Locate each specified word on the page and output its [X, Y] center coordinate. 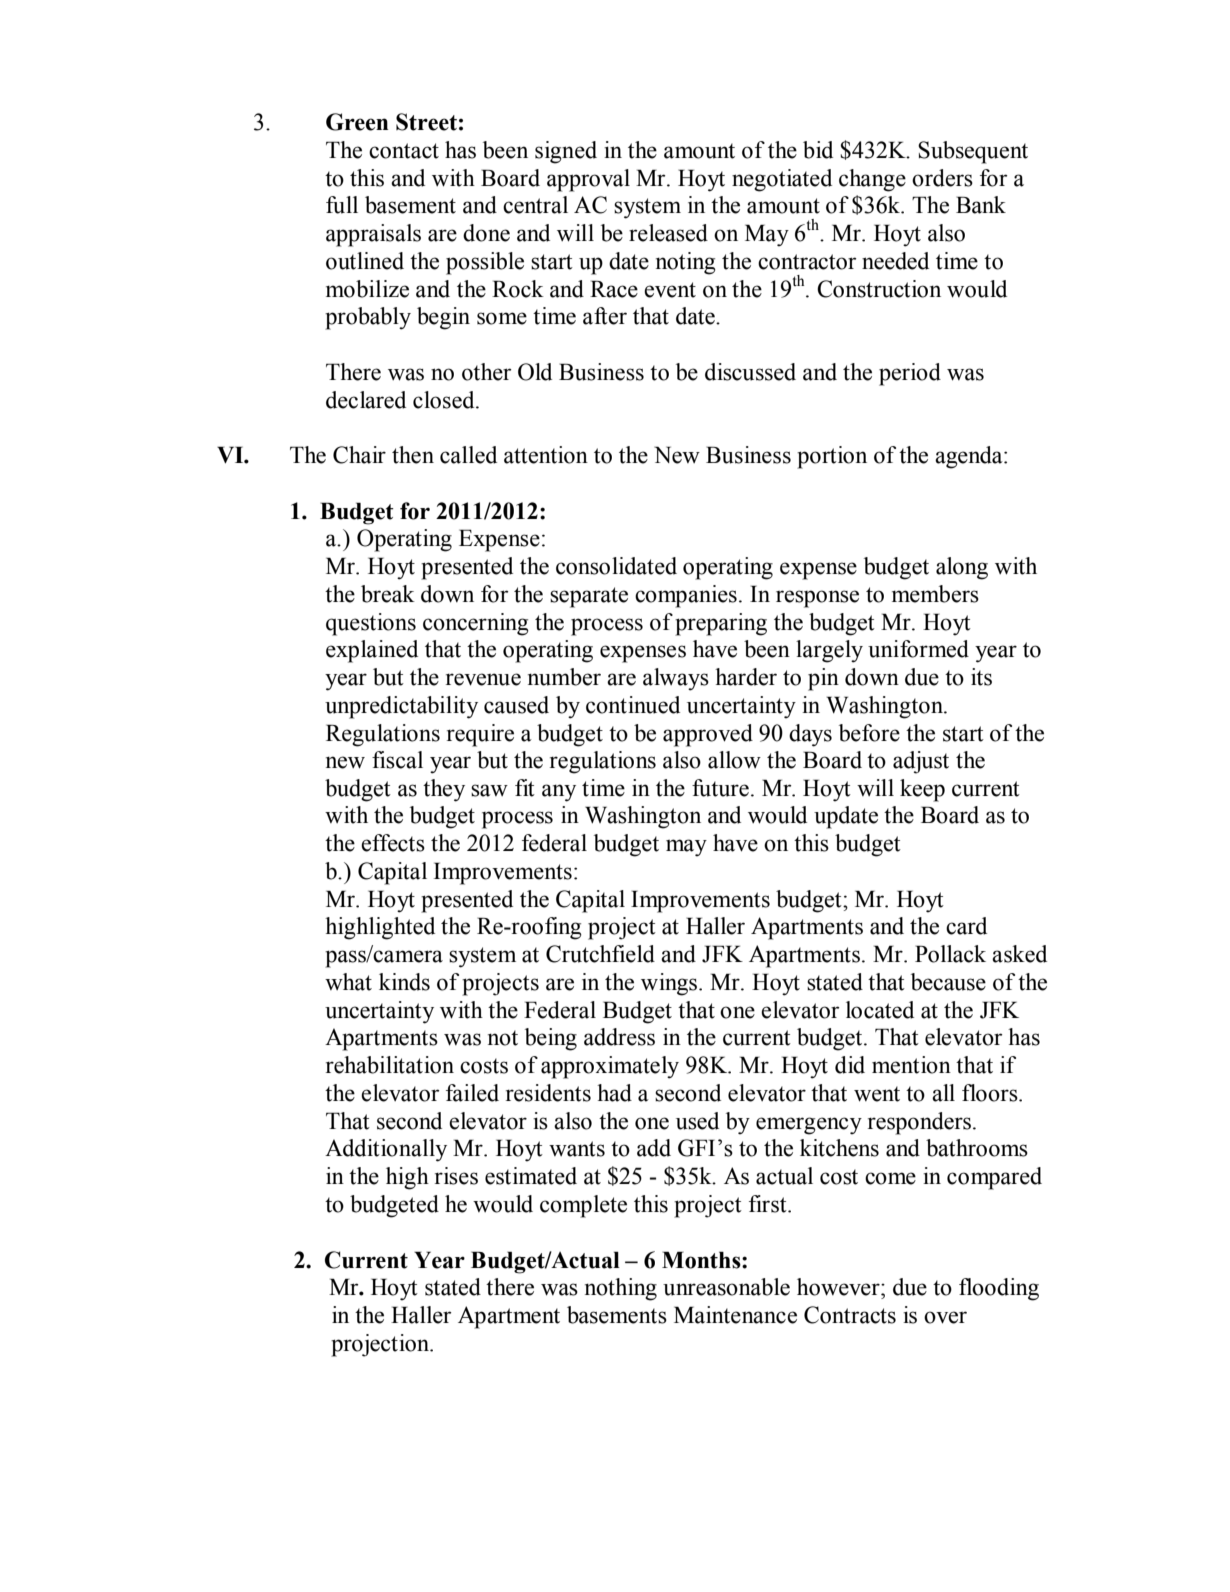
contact [404, 151]
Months [702, 1260]
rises [456, 1176]
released [668, 233]
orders [942, 178]
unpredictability [401, 707]
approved [708, 735]
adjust [921, 762]
